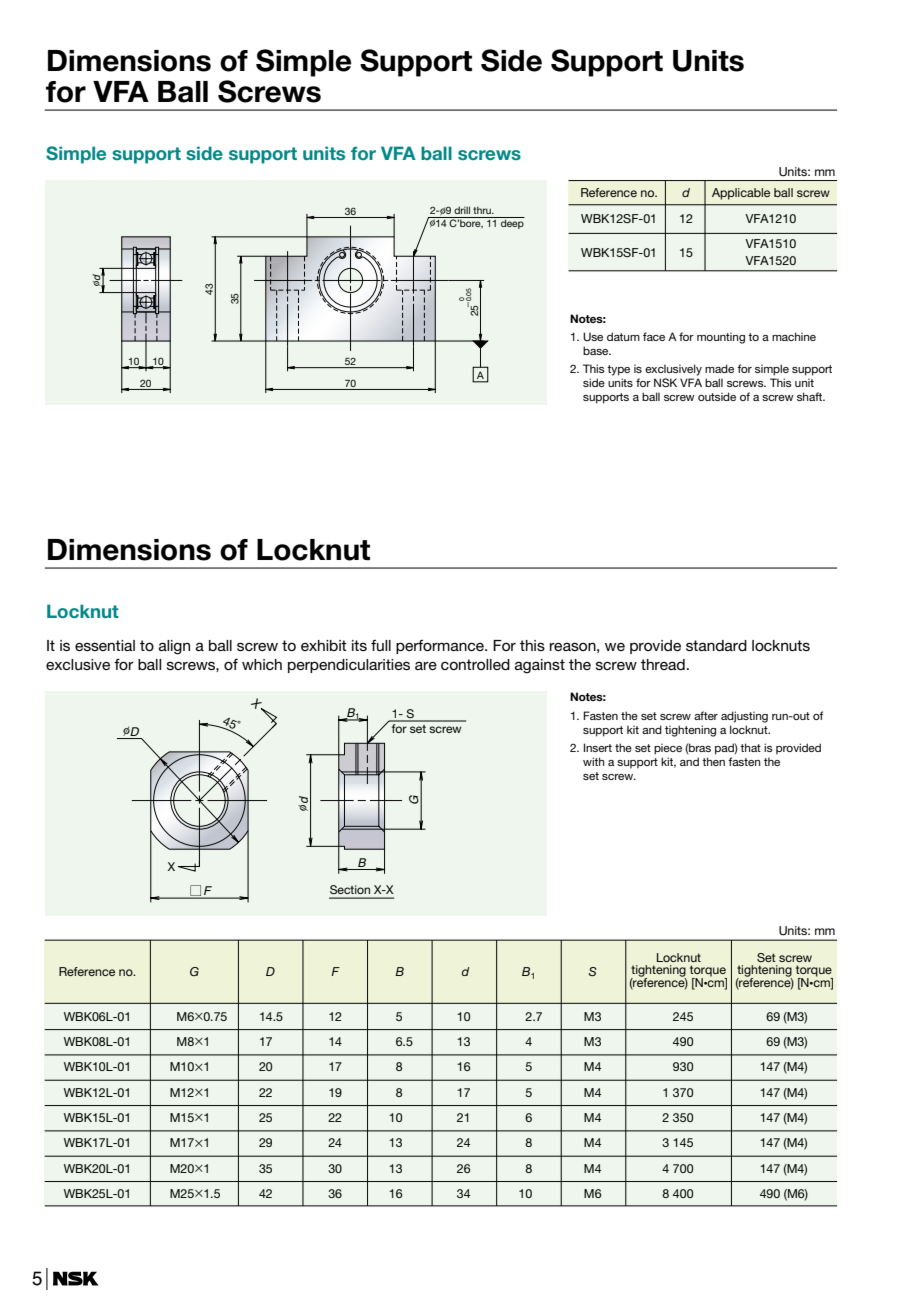 This document has height=1308, width=924. Describe the element at coordinates (741, 194) in the document. I see `Applicable` at that location.
